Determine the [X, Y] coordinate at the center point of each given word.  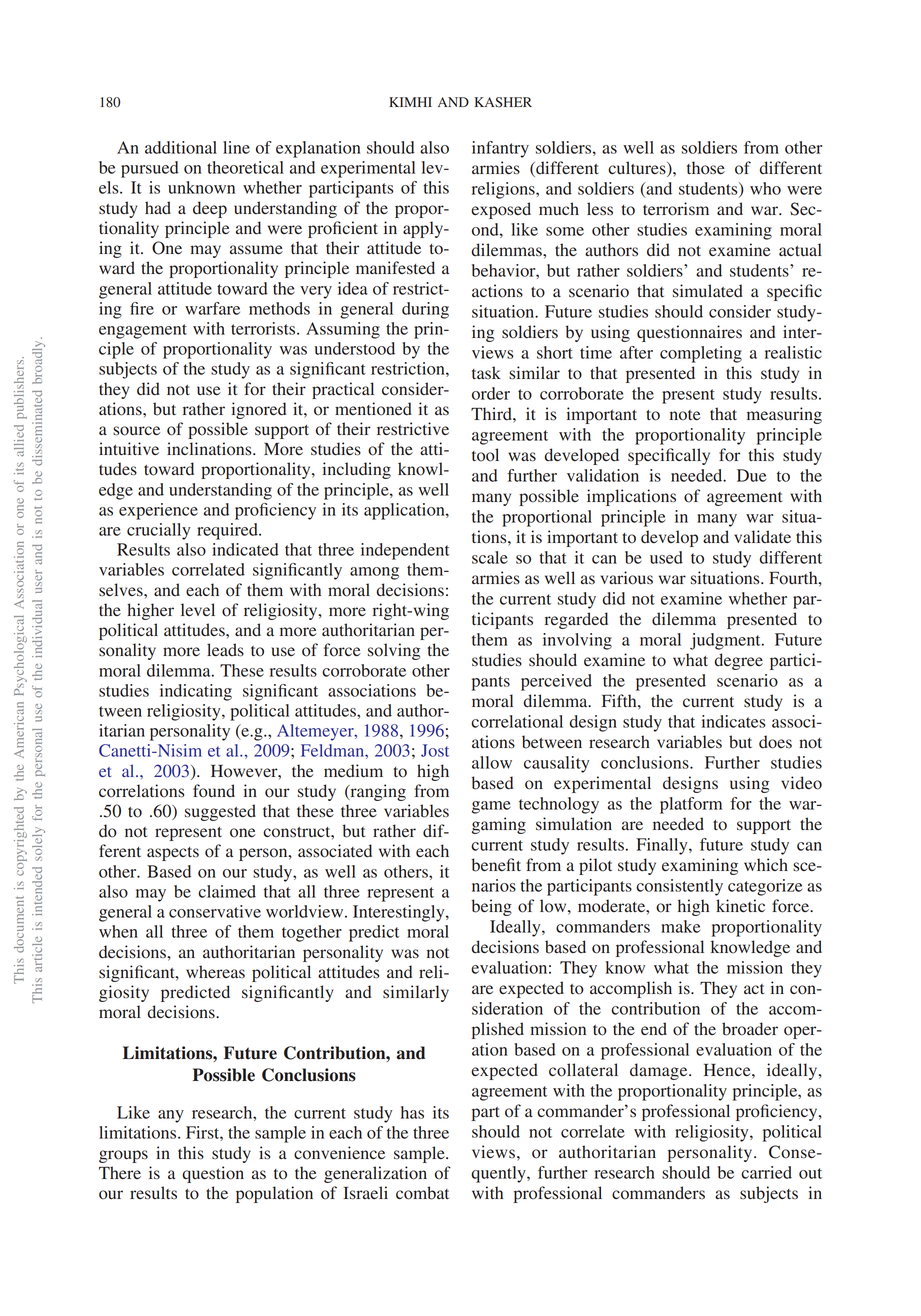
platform [691, 805]
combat [422, 1193]
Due [751, 475]
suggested [220, 812]
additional [181, 147]
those [706, 168]
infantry [500, 149]
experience [158, 511]
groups [123, 1156]
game [491, 807]
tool [485, 455]
